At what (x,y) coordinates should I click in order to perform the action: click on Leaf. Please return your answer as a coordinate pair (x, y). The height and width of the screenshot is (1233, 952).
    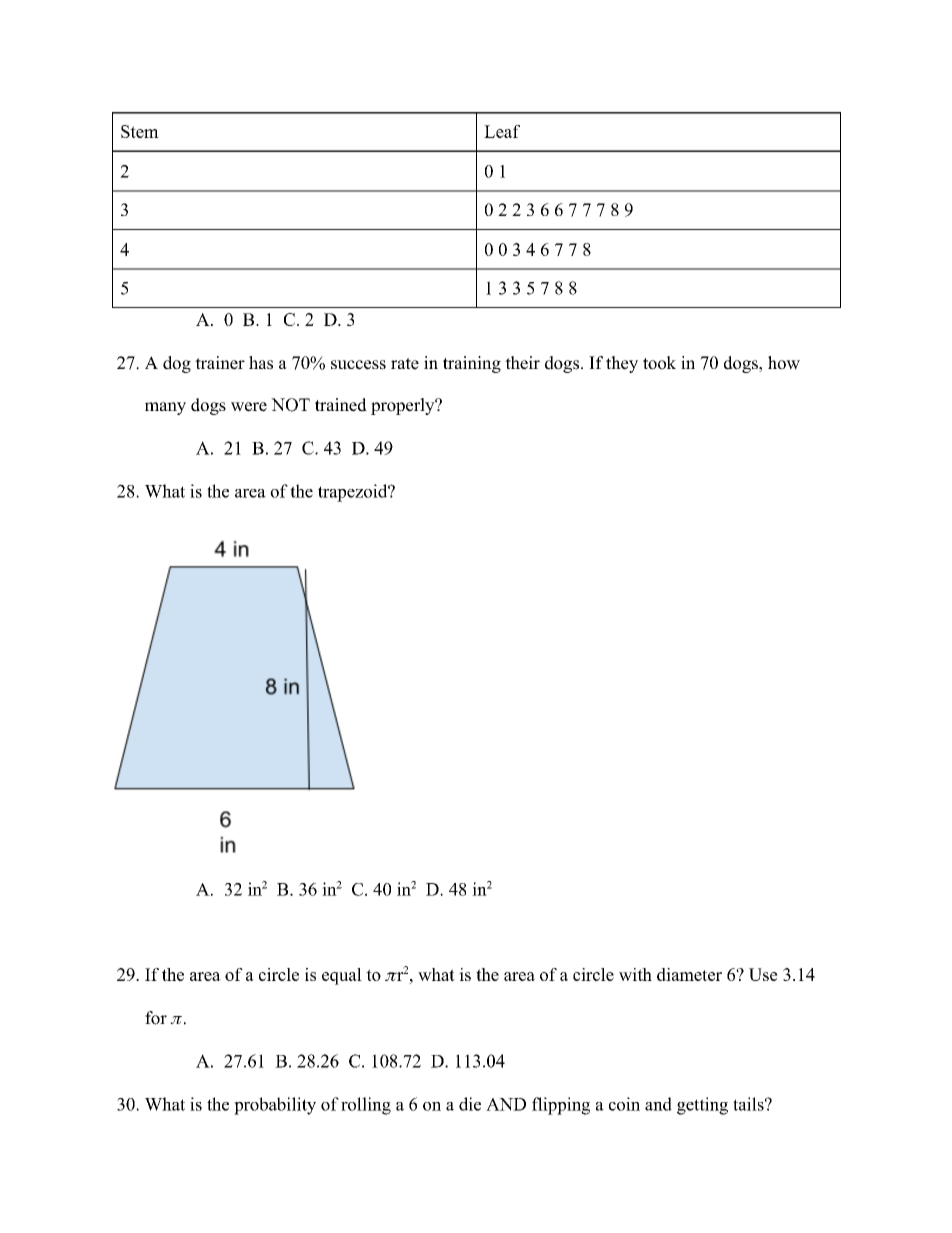
    Looking at the image, I should click on (502, 131).
